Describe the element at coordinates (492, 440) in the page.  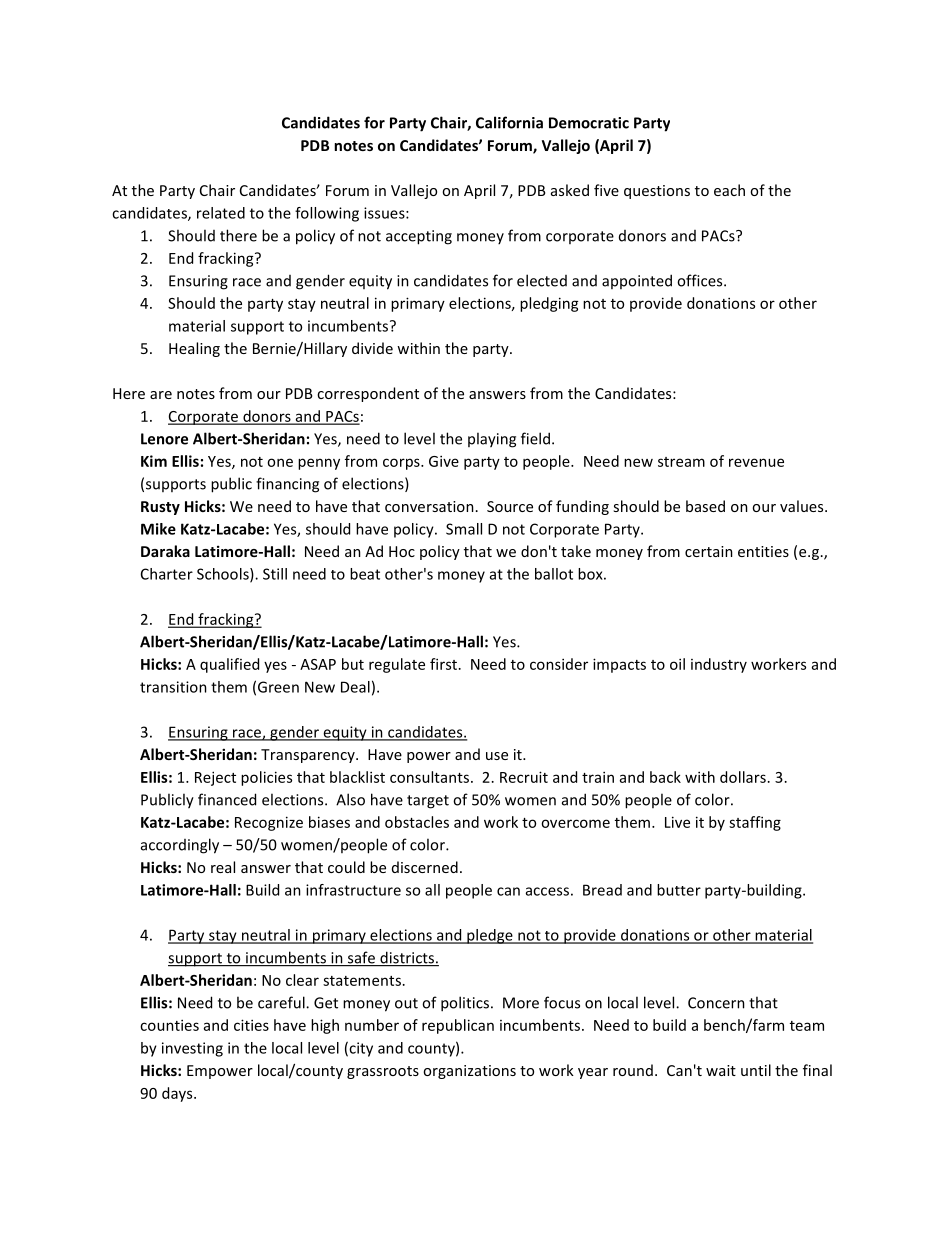
I see `playing` at that location.
